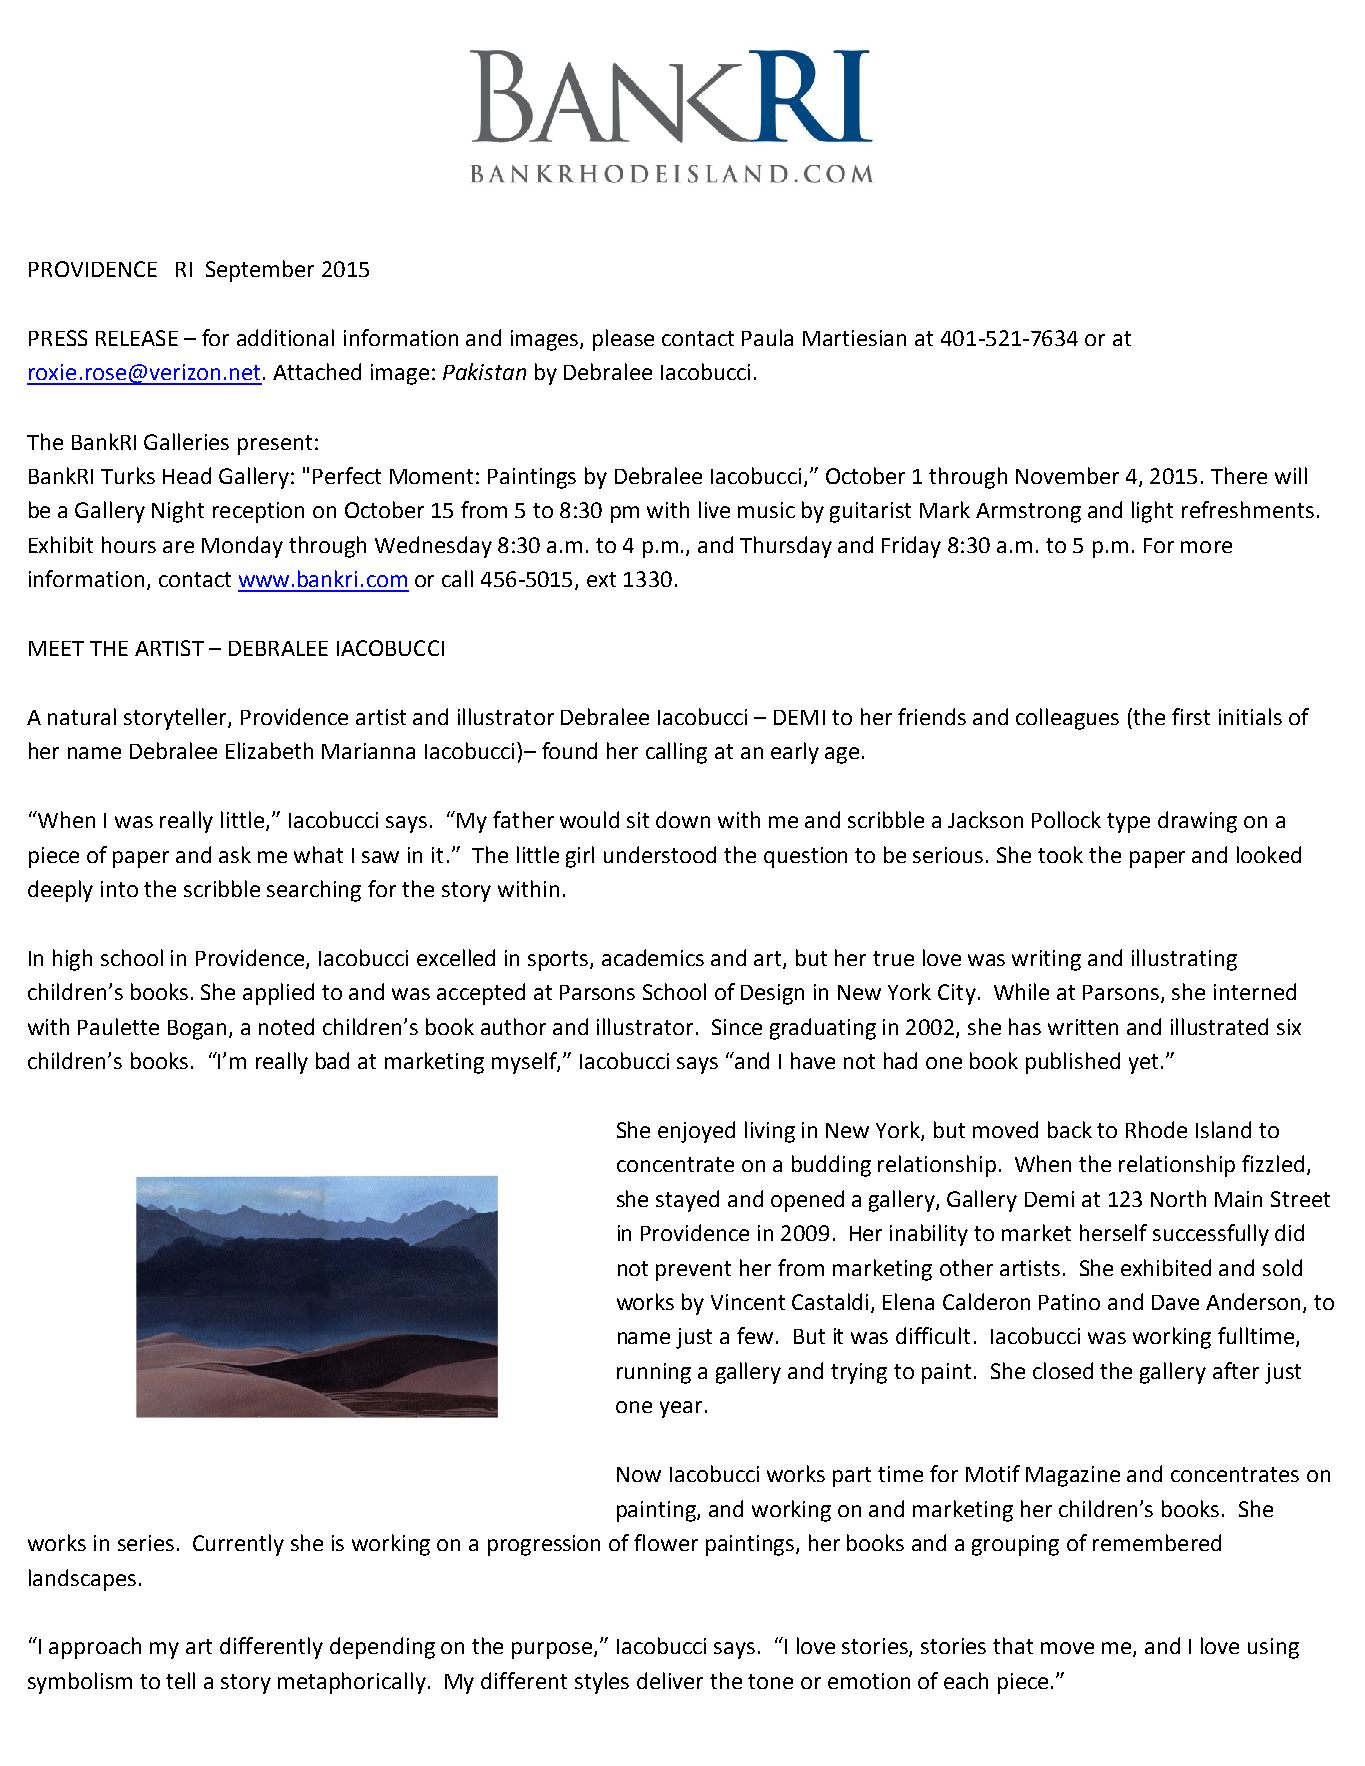  What do you see at coordinates (602, 1683) in the screenshot?
I see `styles` at bounding box center [602, 1683].
